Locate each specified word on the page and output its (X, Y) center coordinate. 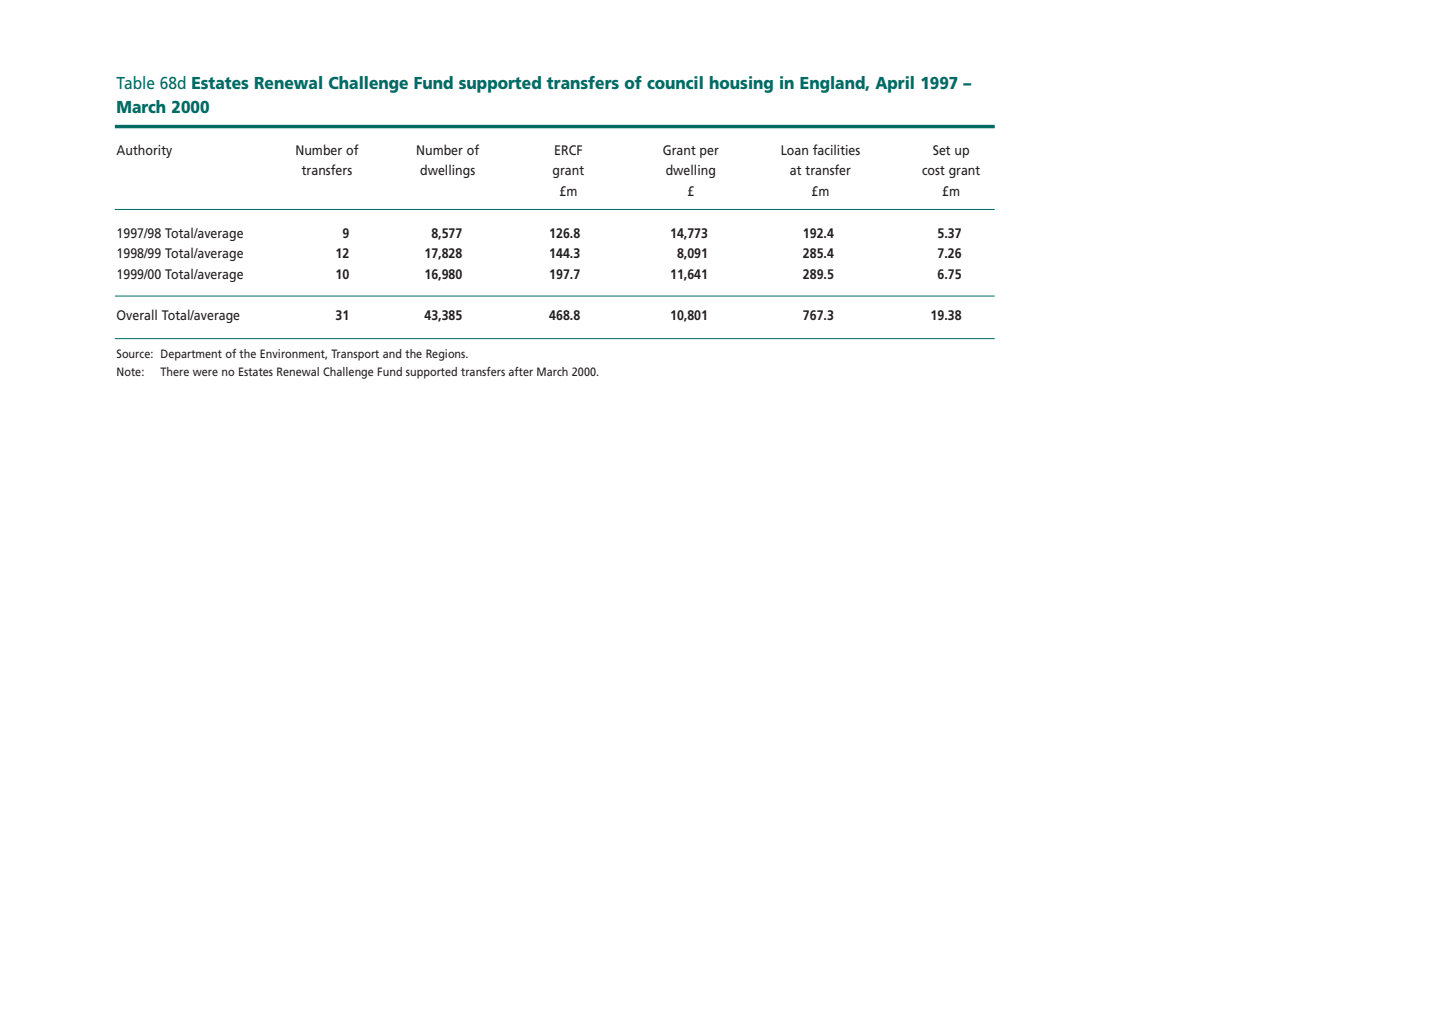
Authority (144, 151)
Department (191, 355)
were (205, 372)
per (709, 153)
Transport (355, 355)
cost (933, 170)
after (520, 371)
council (675, 82)
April (894, 84)
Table (135, 82)
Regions (447, 355)
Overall (137, 314)
